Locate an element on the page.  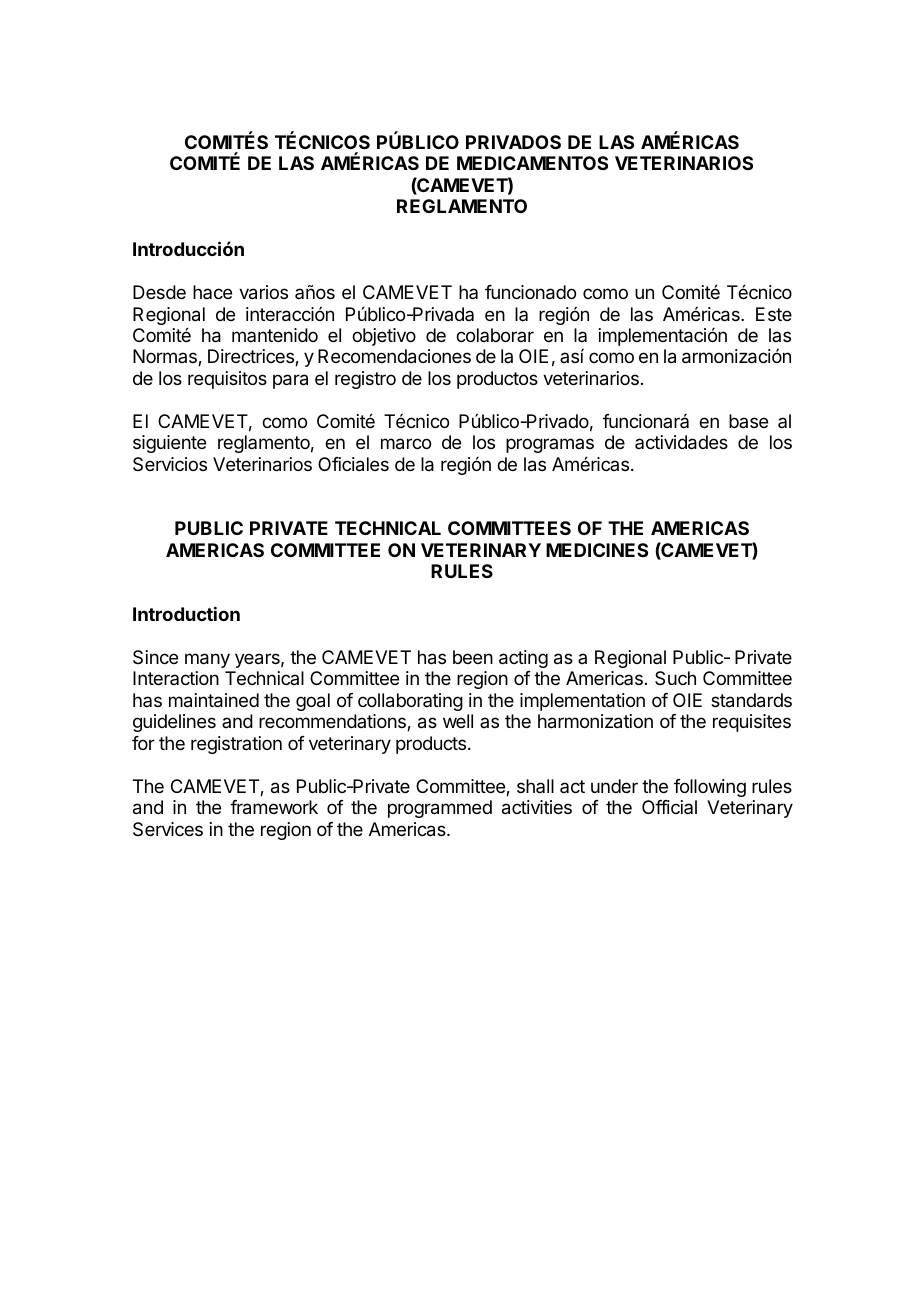
collaborating is located at coordinates (410, 702).
